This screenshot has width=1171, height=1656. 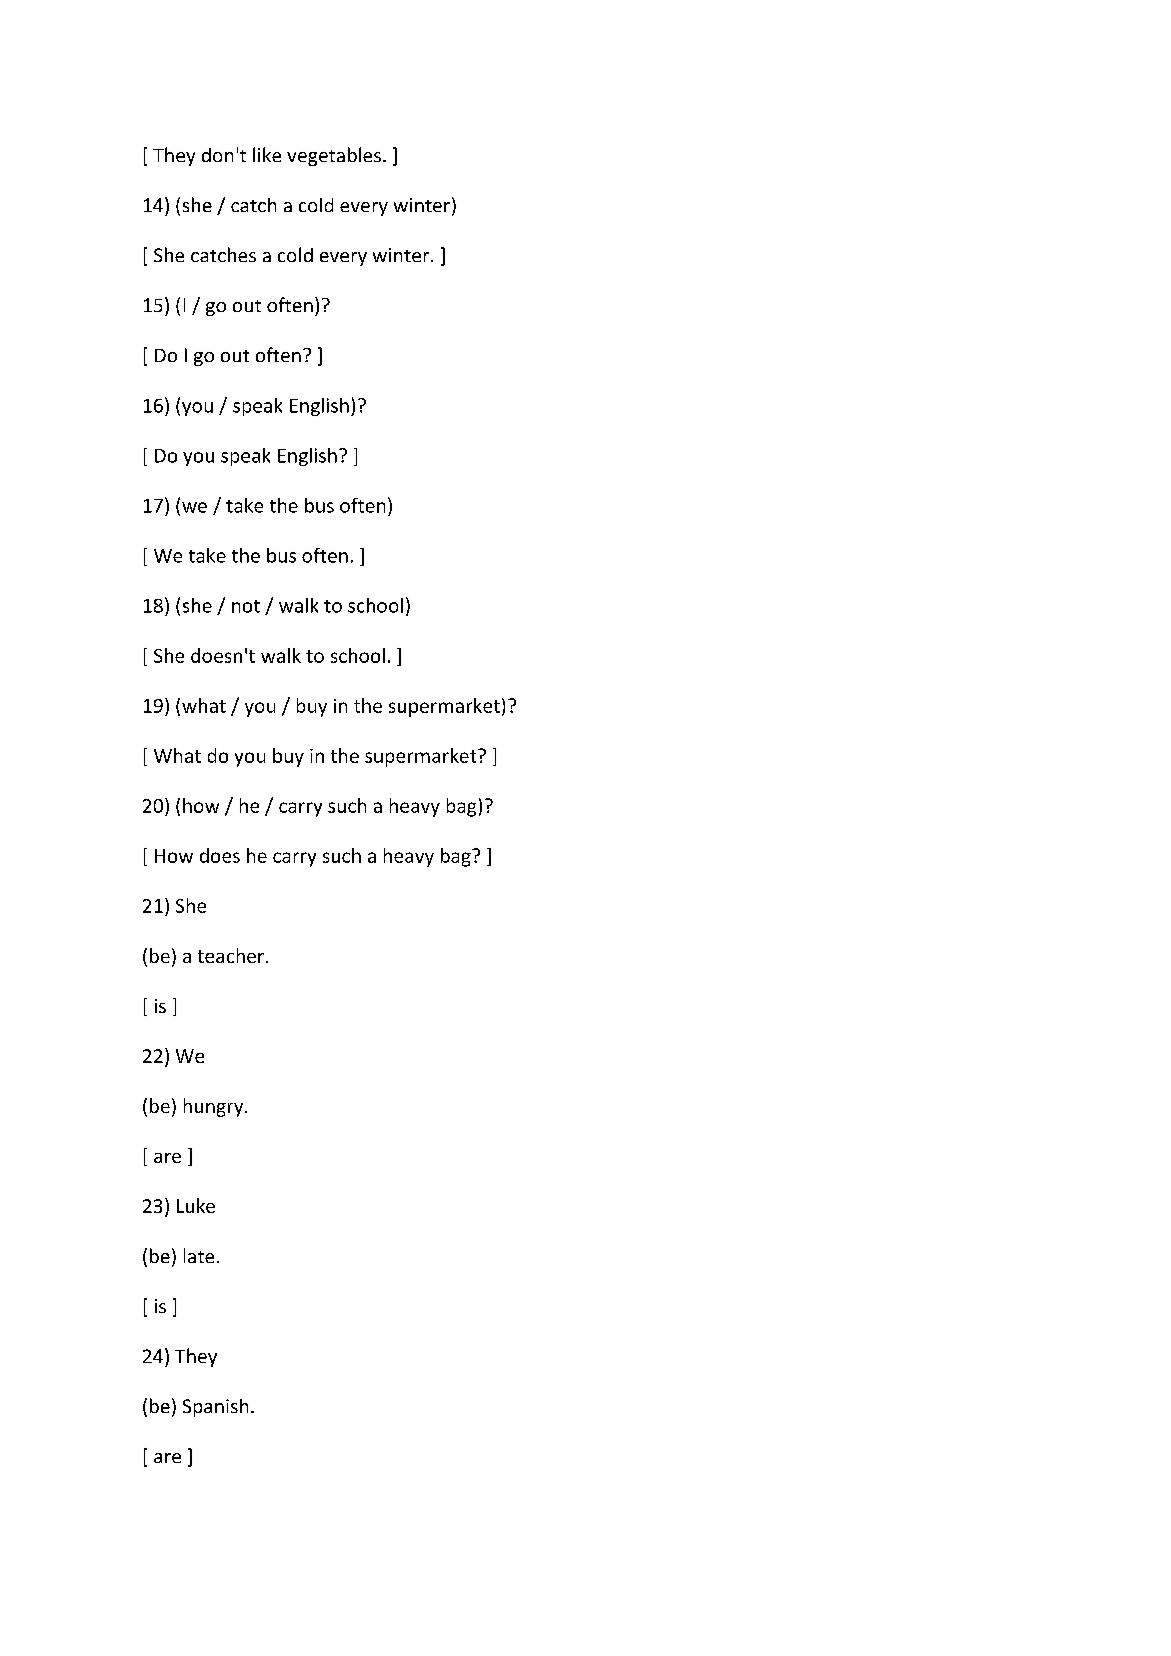 I want to click on vegetables, so click(x=334, y=156).
